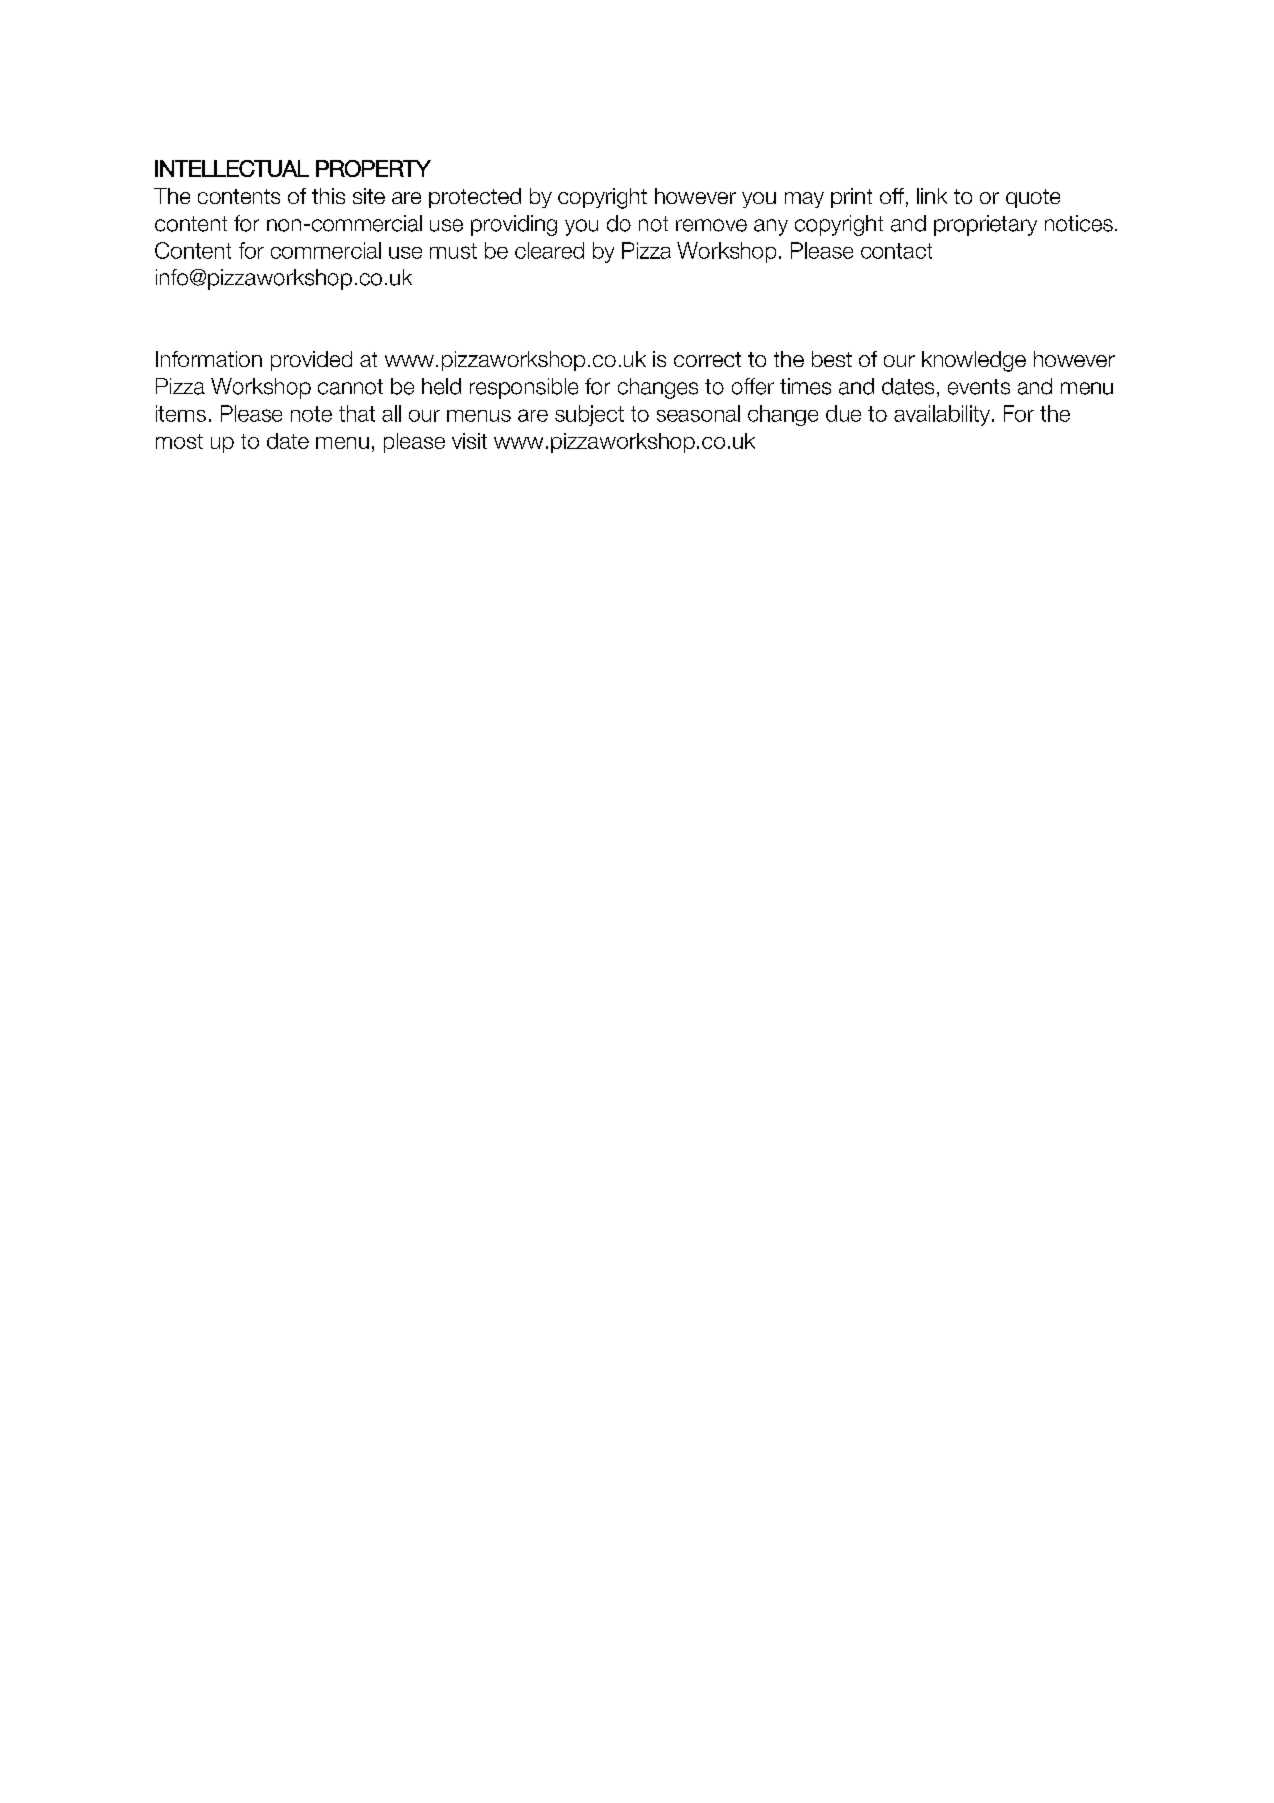  I want to click on availability, so click(942, 415).
